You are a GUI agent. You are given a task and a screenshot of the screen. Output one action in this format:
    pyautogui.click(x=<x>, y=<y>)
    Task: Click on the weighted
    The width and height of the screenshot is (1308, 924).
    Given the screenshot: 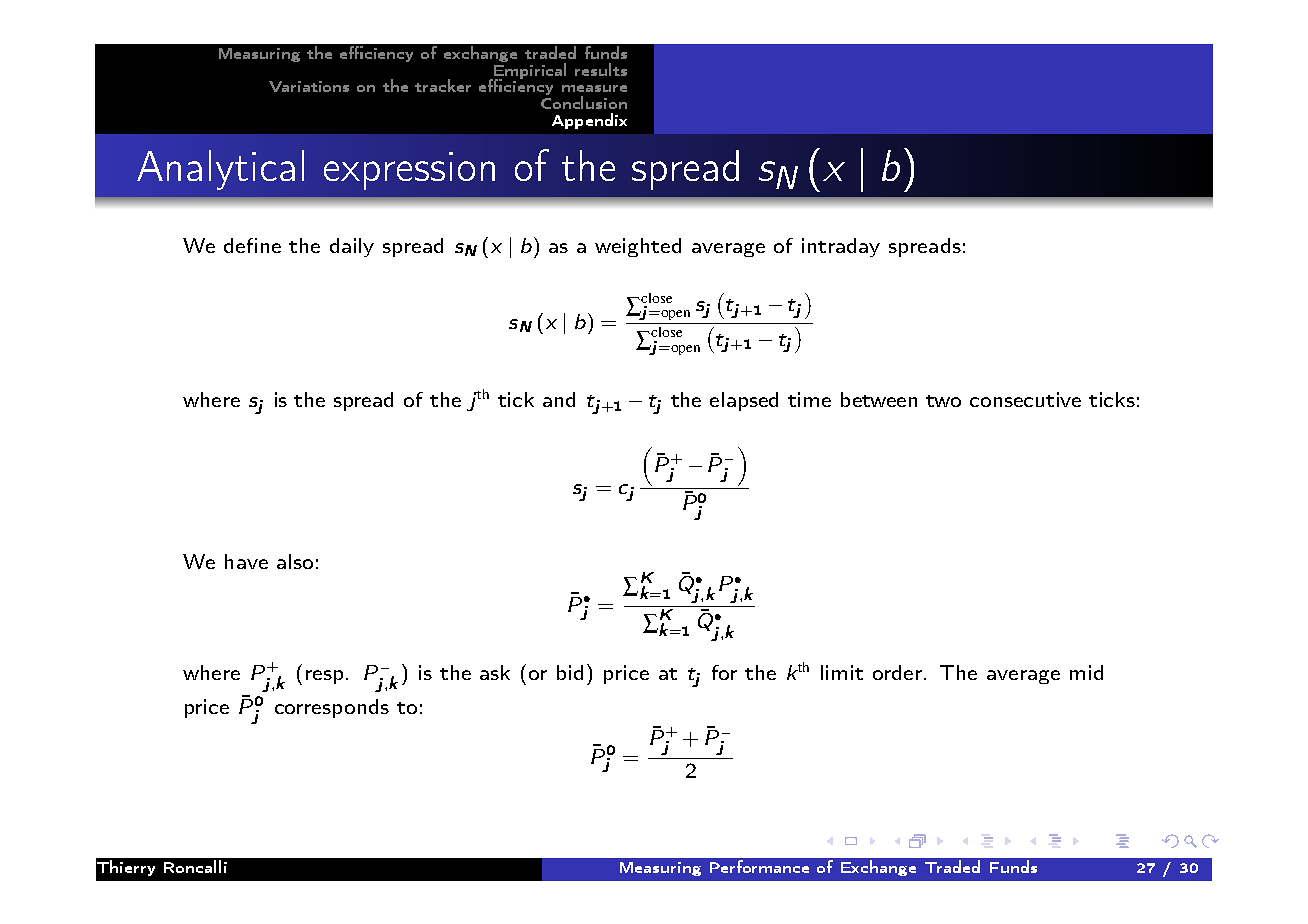 What is the action you would take?
    pyautogui.click(x=638, y=247)
